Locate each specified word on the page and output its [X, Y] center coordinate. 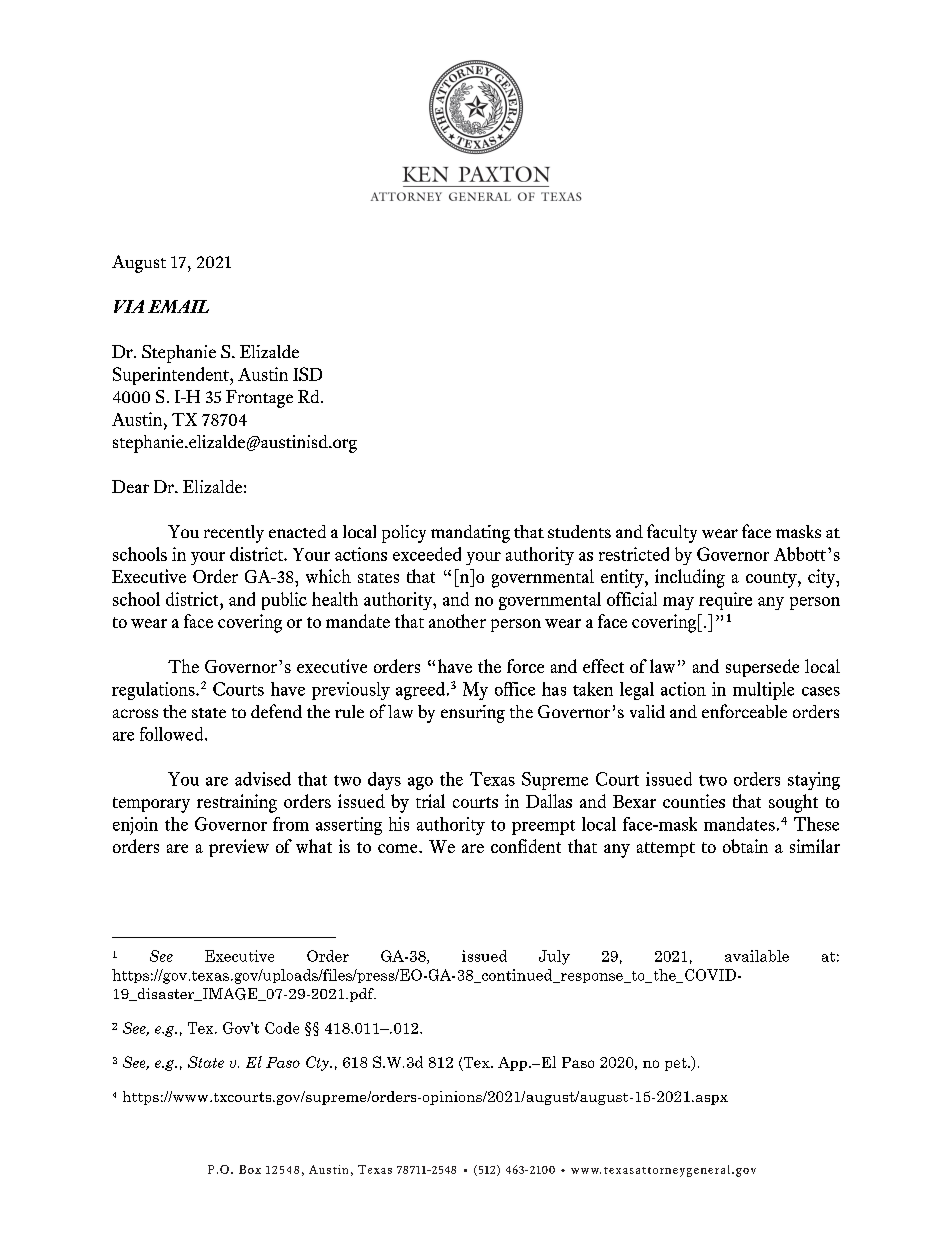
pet [677, 1064]
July [554, 957]
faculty [672, 533]
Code [282, 1028]
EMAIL [178, 306]
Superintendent [172, 376]
